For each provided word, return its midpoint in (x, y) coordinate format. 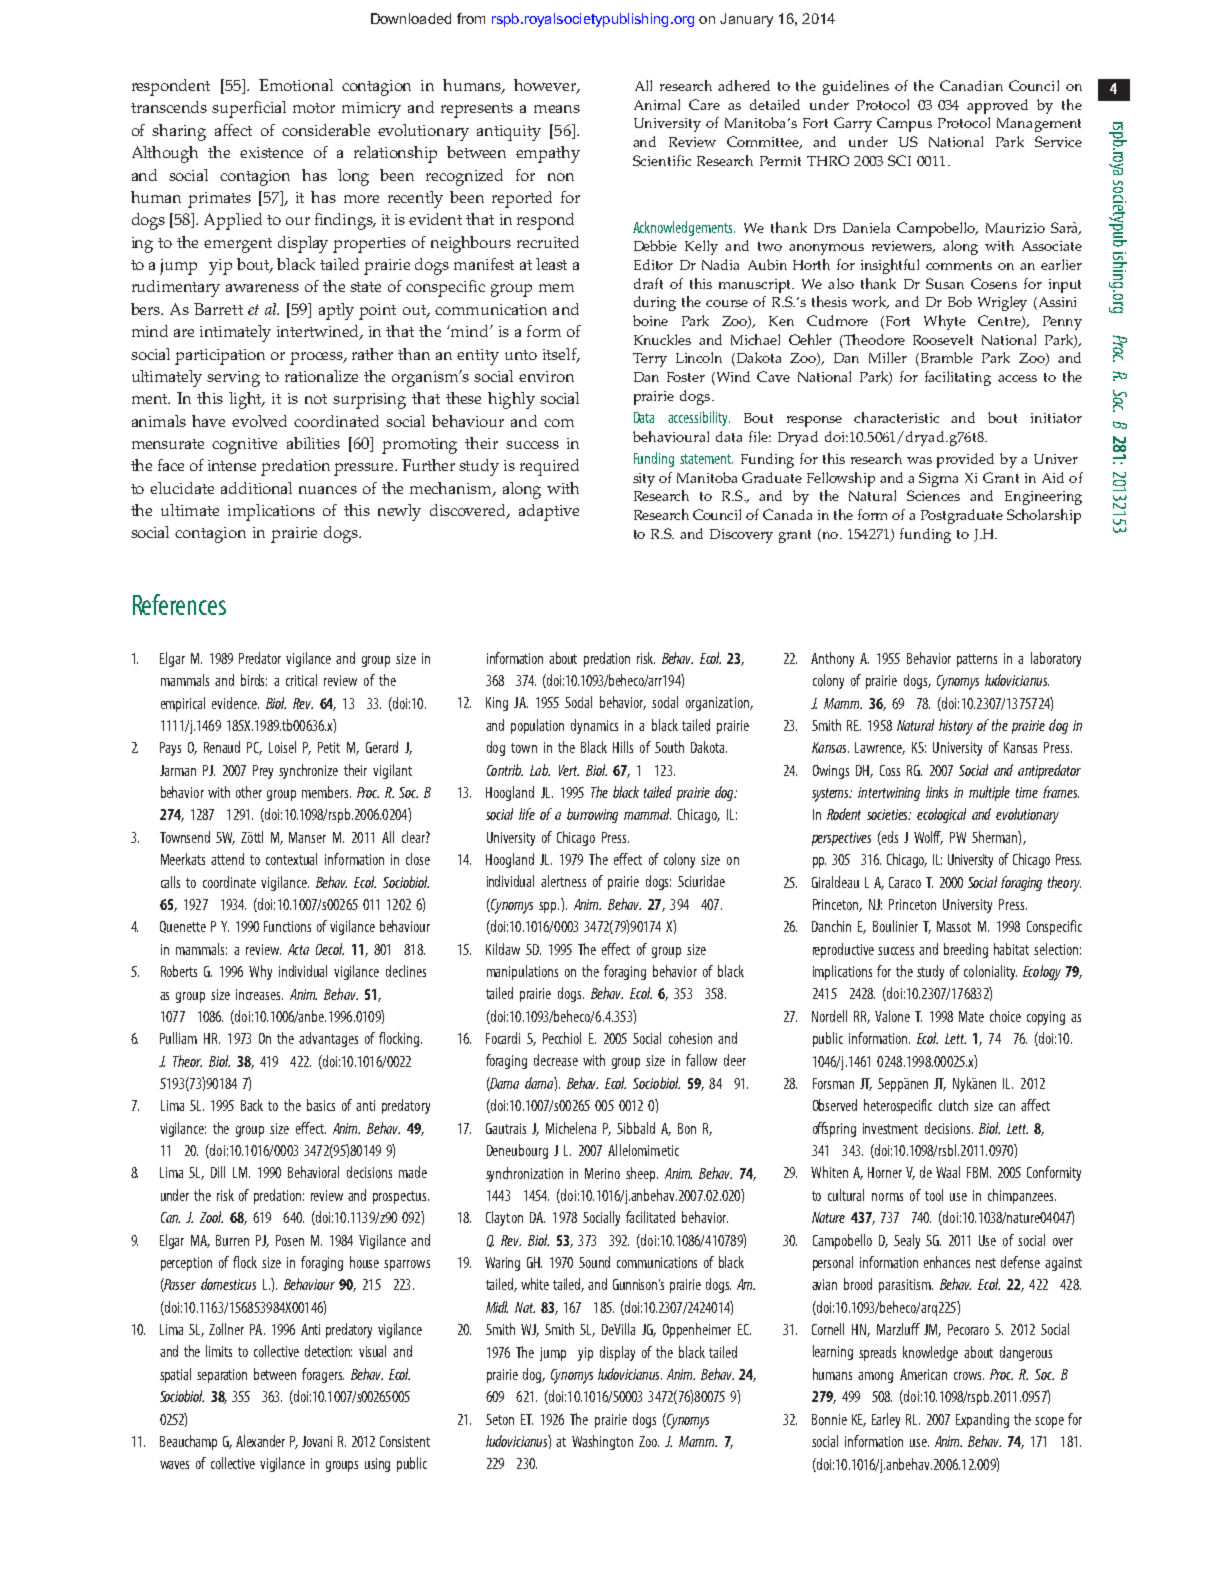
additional (256, 488)
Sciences (933, 495)
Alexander (260, 1441)
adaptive (549, 512)
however (546, 86)
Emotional (296, 85)
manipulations (522, 972)
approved (997, 106)
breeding (966, 950)
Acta (298, 949)
